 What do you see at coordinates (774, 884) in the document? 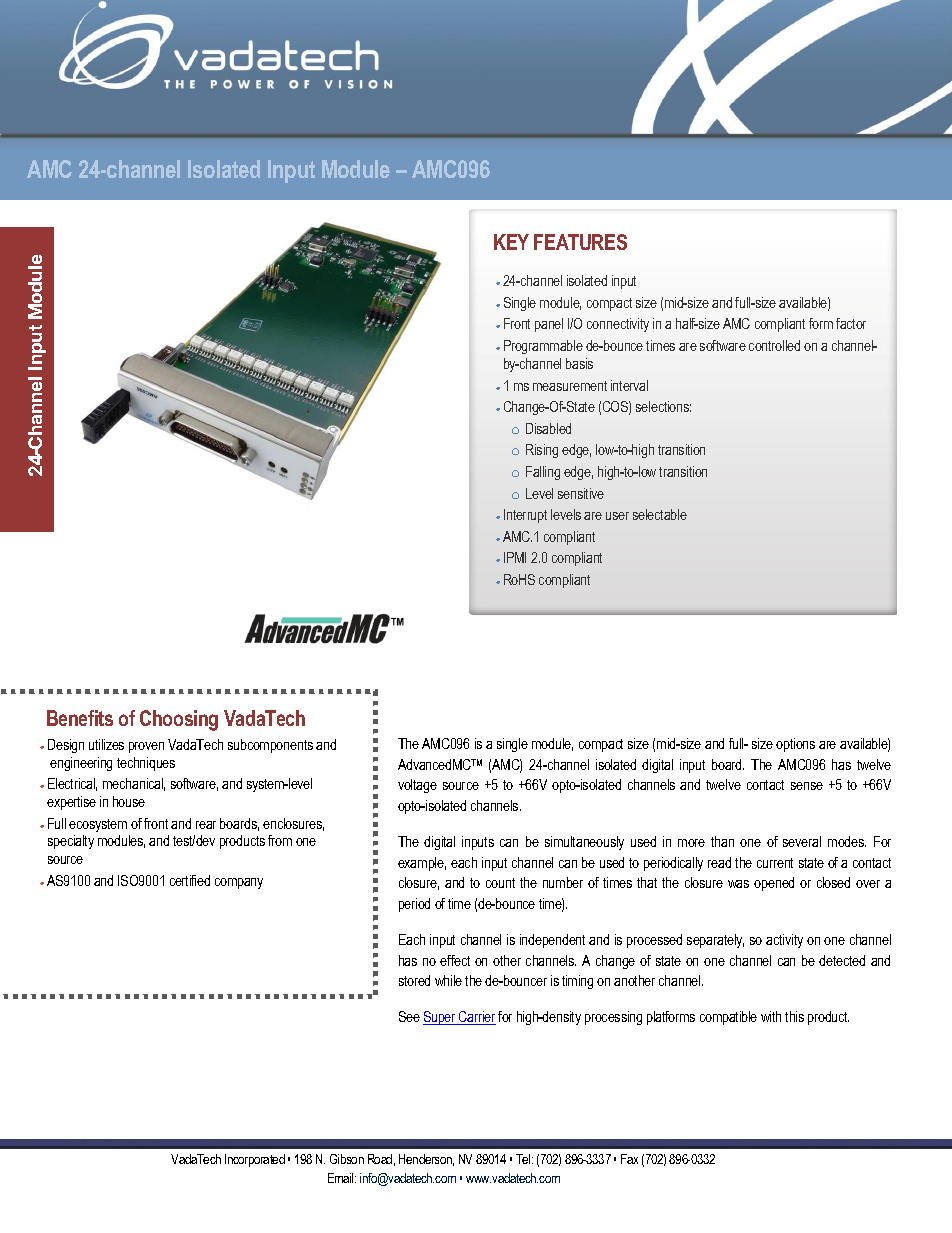
I see `opened` at bounding box center [774, 884].
